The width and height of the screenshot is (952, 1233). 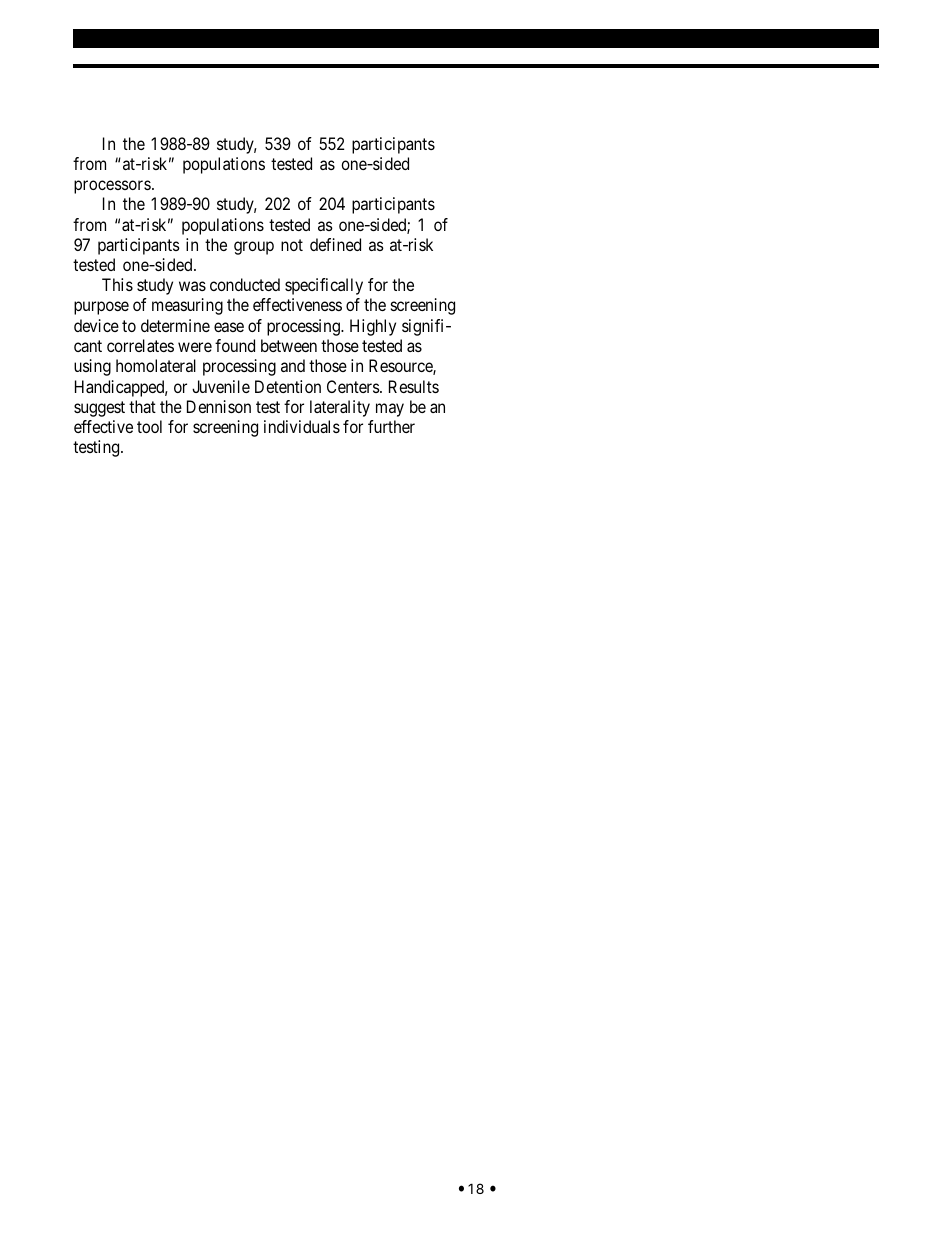 What do you see at coordinates (373, 327) in the screenshot?
I see `Highly` at bounding box center [373, 327].
